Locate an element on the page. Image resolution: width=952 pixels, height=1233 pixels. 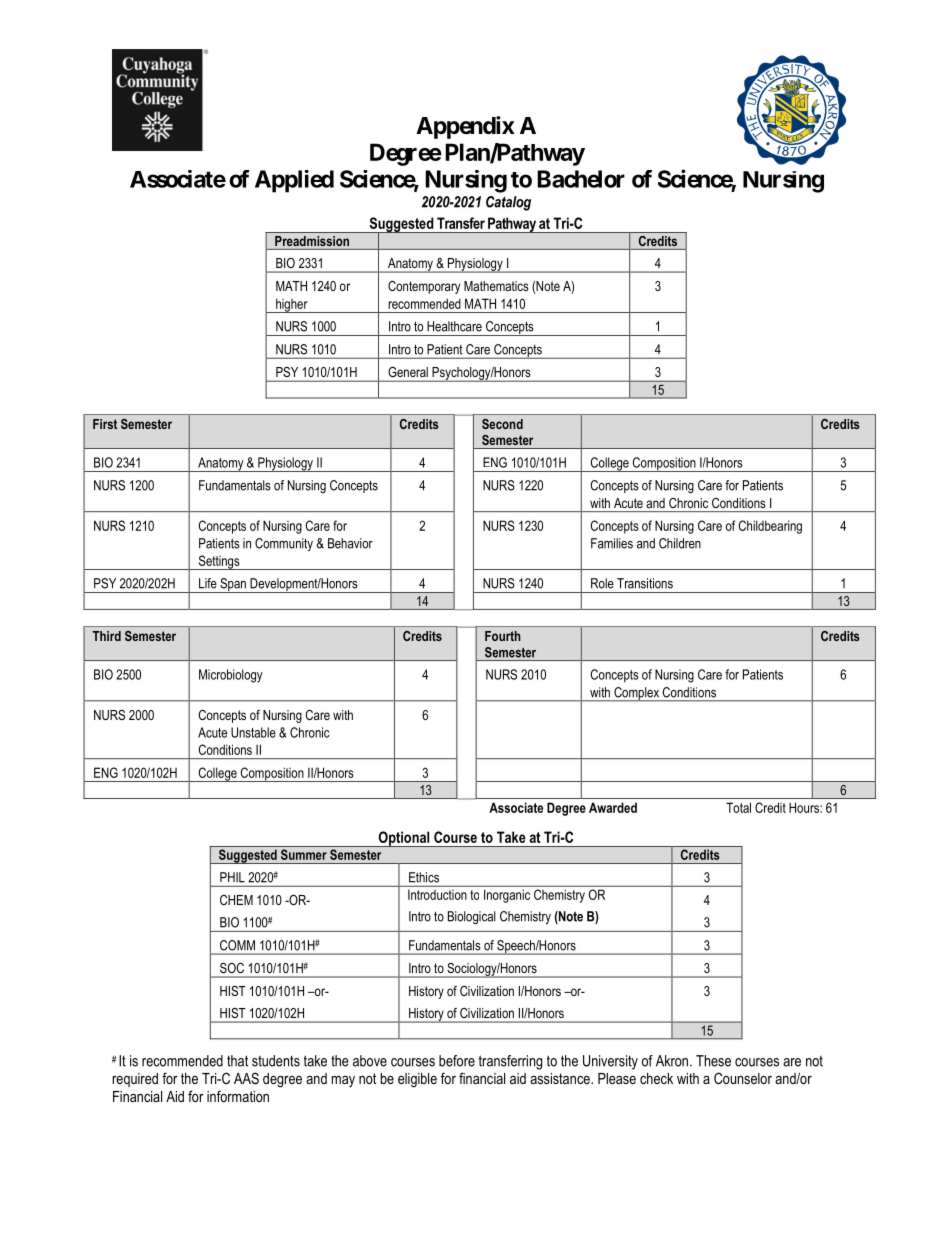
before is located at coordinates (457, 1061).
